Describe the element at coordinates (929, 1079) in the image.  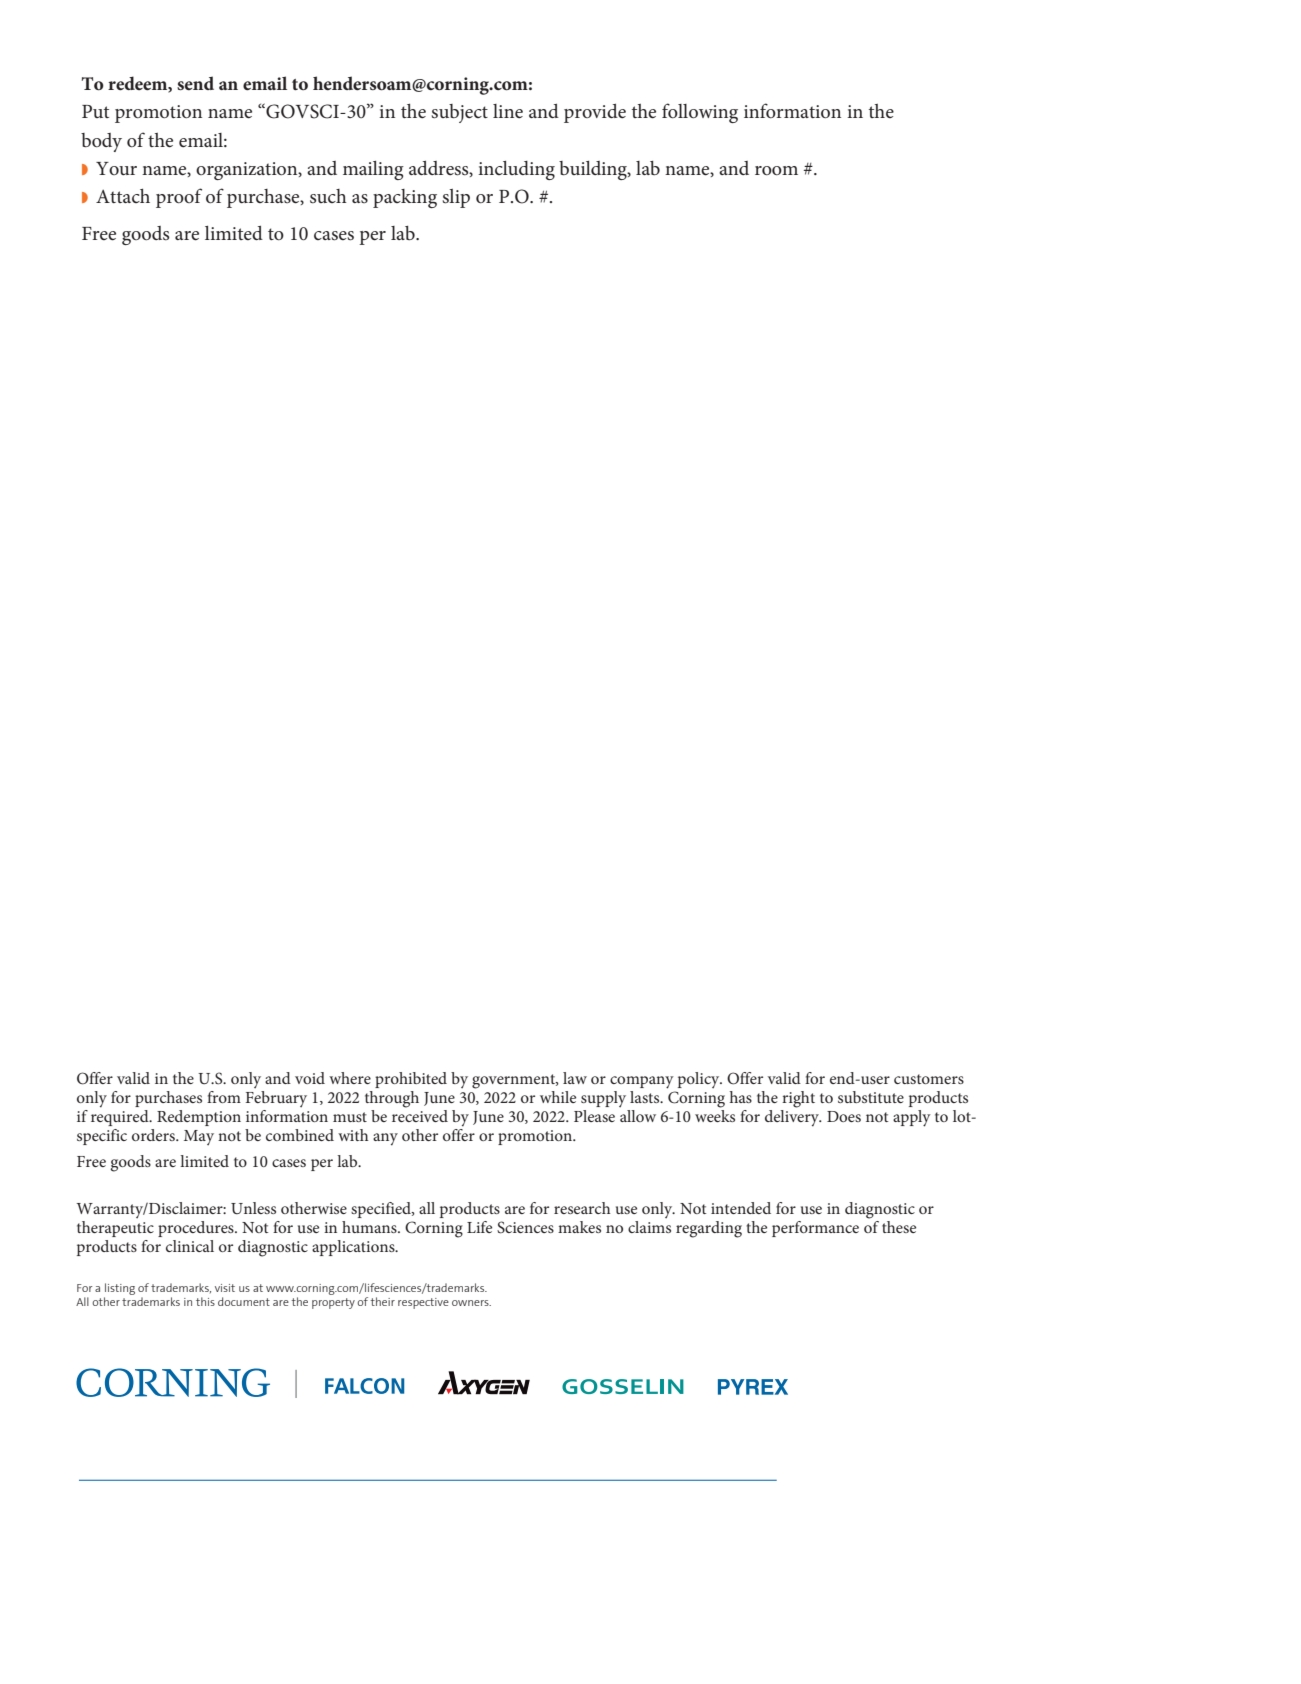
I see `customers` at that location.
